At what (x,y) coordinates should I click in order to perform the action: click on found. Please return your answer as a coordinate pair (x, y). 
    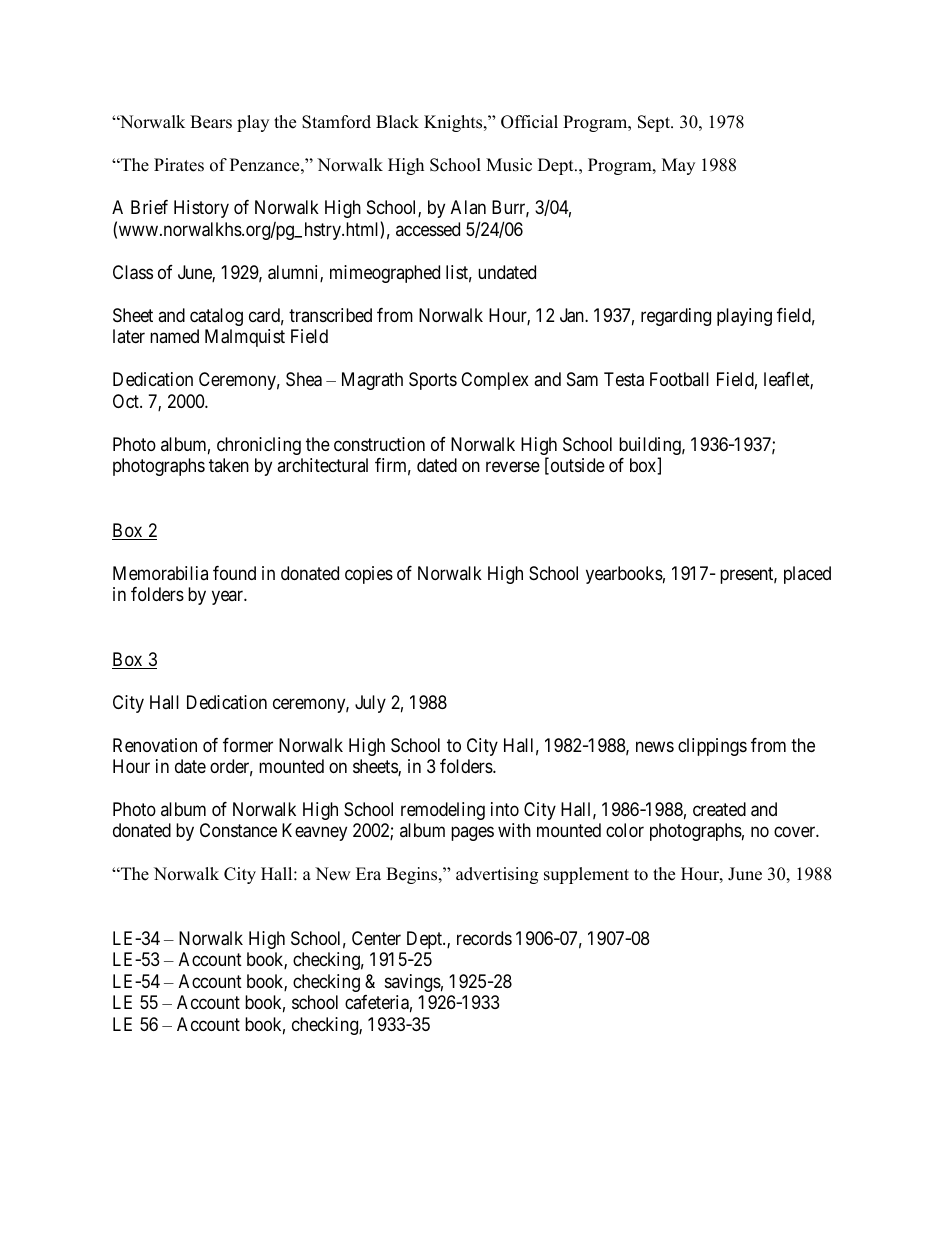
    Looking at the image, I should click on (234, 573).
